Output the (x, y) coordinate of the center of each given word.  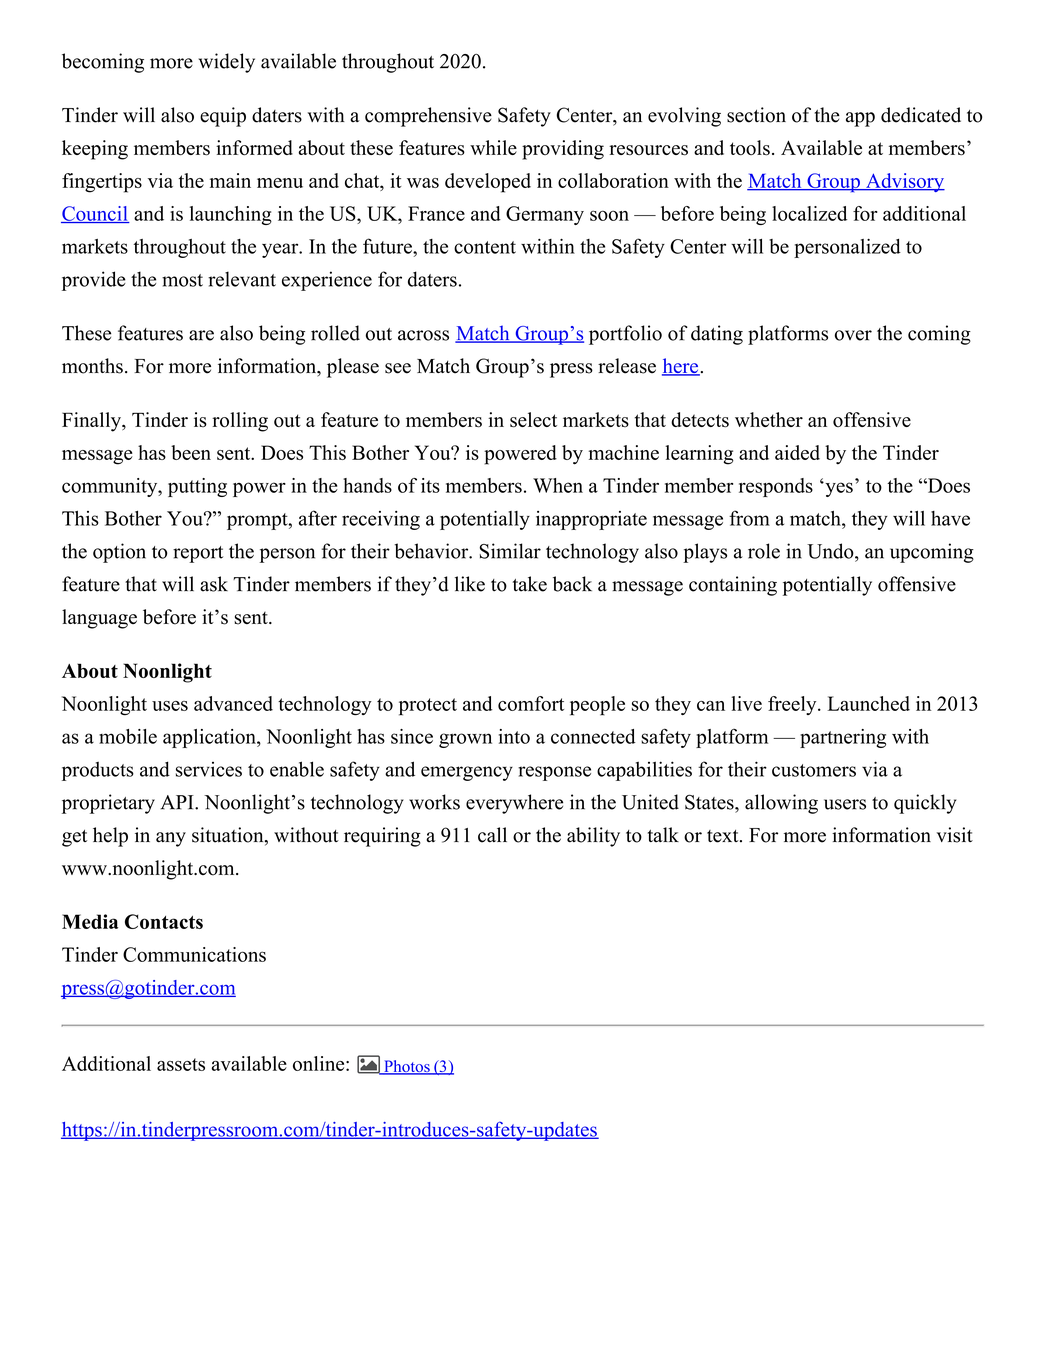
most (182, 280)
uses (170, 706)
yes (838, 489)
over (853, 335)
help (110, 837)
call (492, 835)
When (558, 485)
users (845, 804)
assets (181, 1064)
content (485, 247)
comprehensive (428, 117)
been (191, 452)
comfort (531, 703)
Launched (869, 703)
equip (223, 117)
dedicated (921, 115)
